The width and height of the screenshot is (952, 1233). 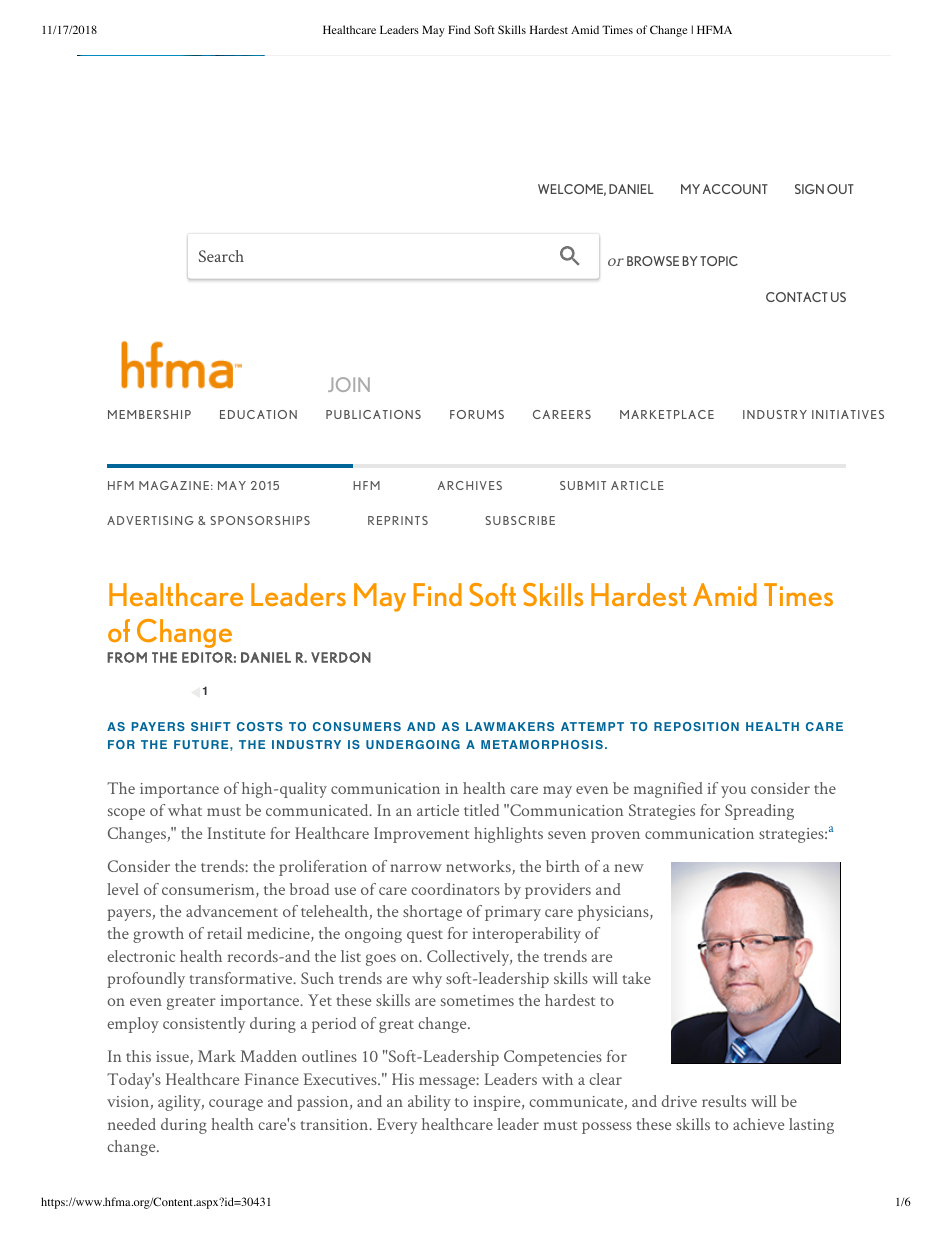 What do you see at coordinates (211, 726) in the screenshot?
I see `SHIFT` at bounding box center [211, 726].
